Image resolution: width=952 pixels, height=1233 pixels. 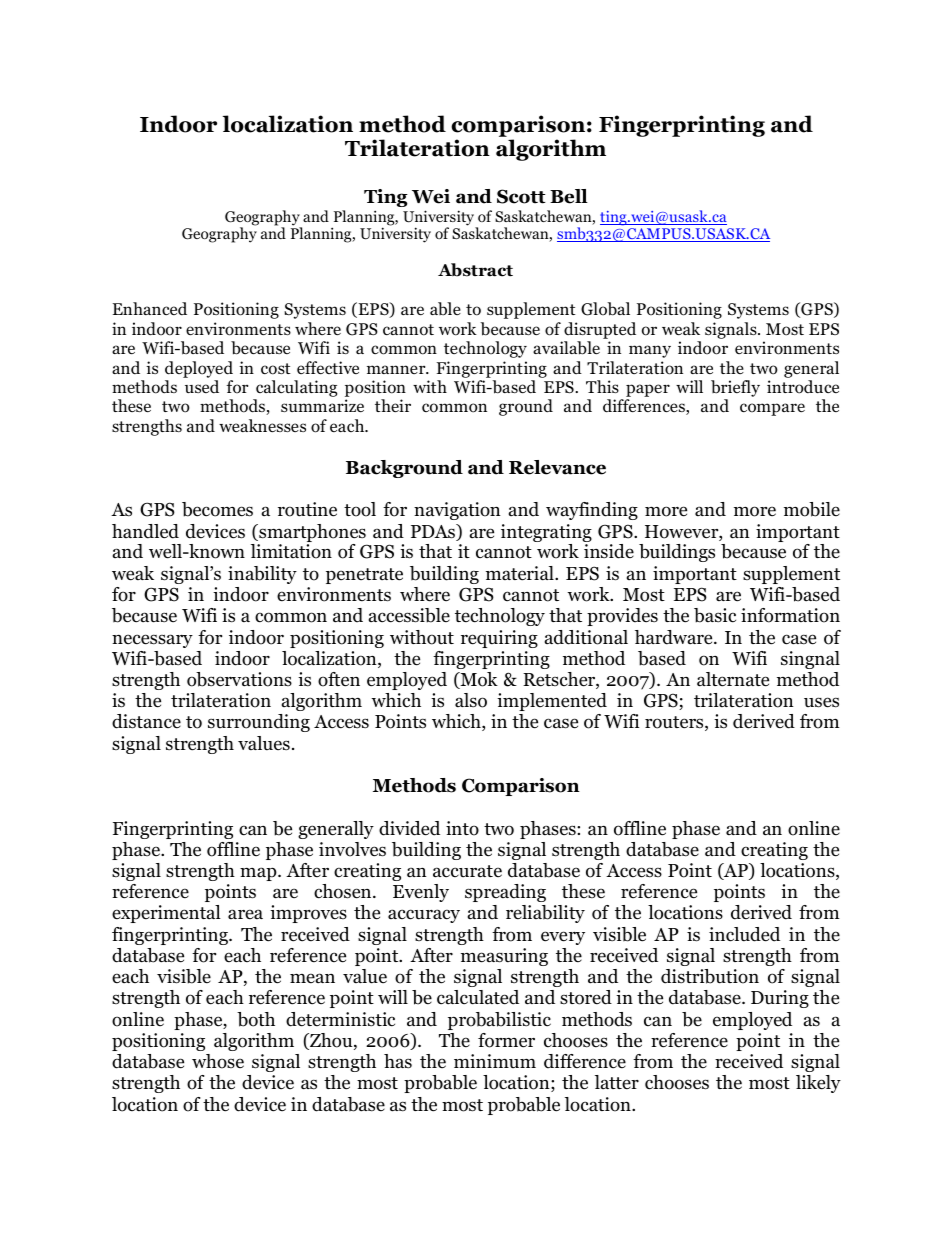 What do you see at coordinates (521, 196) in the screenshot?
I see `Scott` at bounding box center [521, 196].
